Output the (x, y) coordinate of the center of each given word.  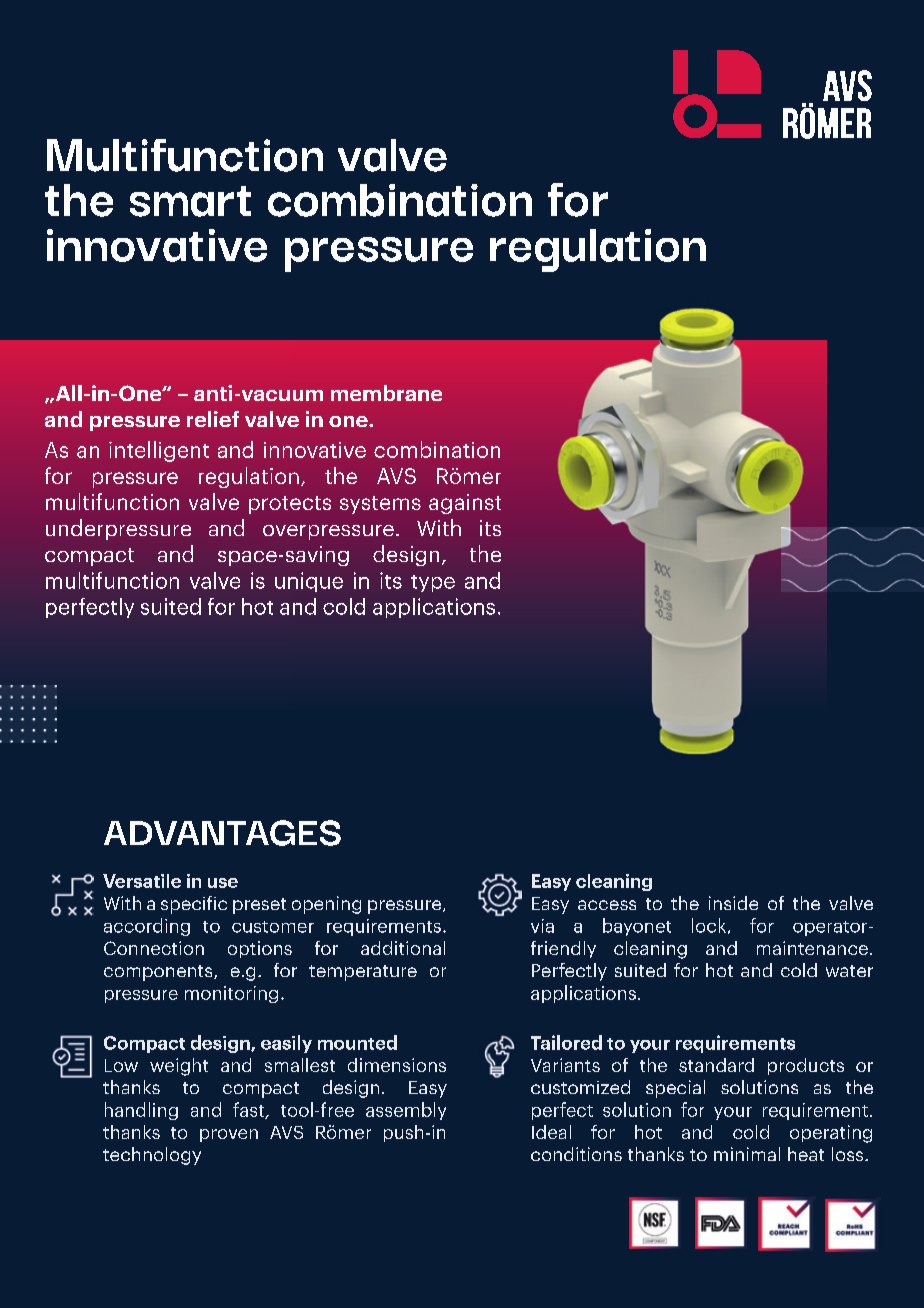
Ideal (551, 1132)
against (465, 504)
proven (229, 1135)
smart (190, 201)
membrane (386, 393)
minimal (747, 1154)
